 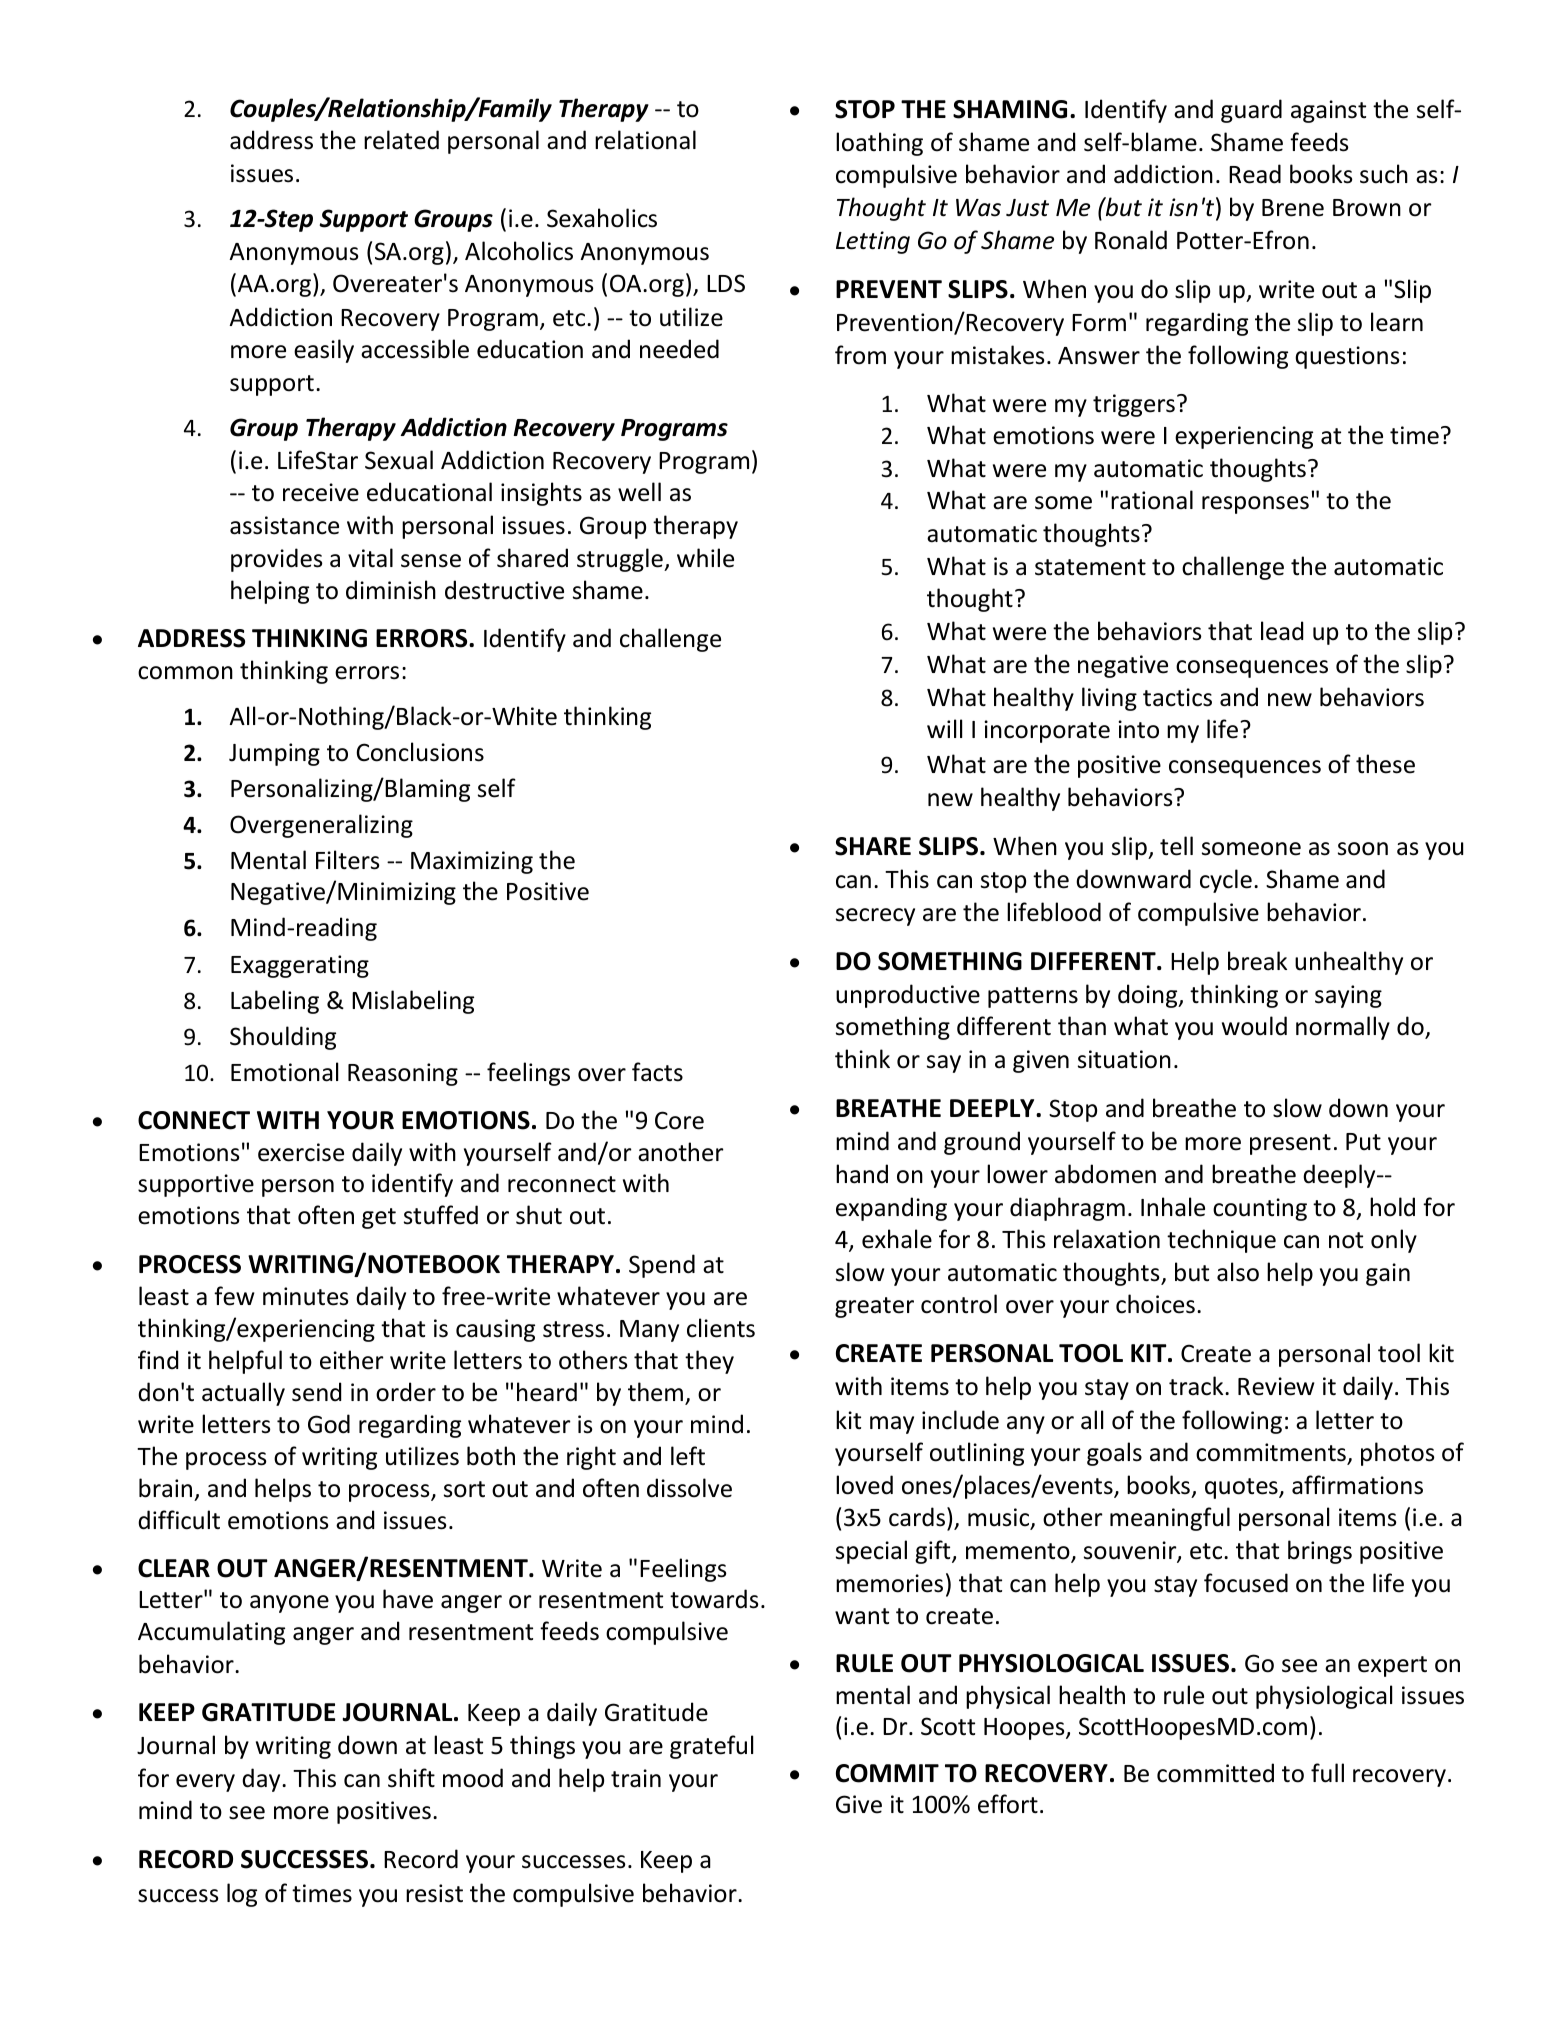 What do you see at coordinates (1254, 1026) in the screenshot?
I see `would` at bounding box center [1254, 1026].
